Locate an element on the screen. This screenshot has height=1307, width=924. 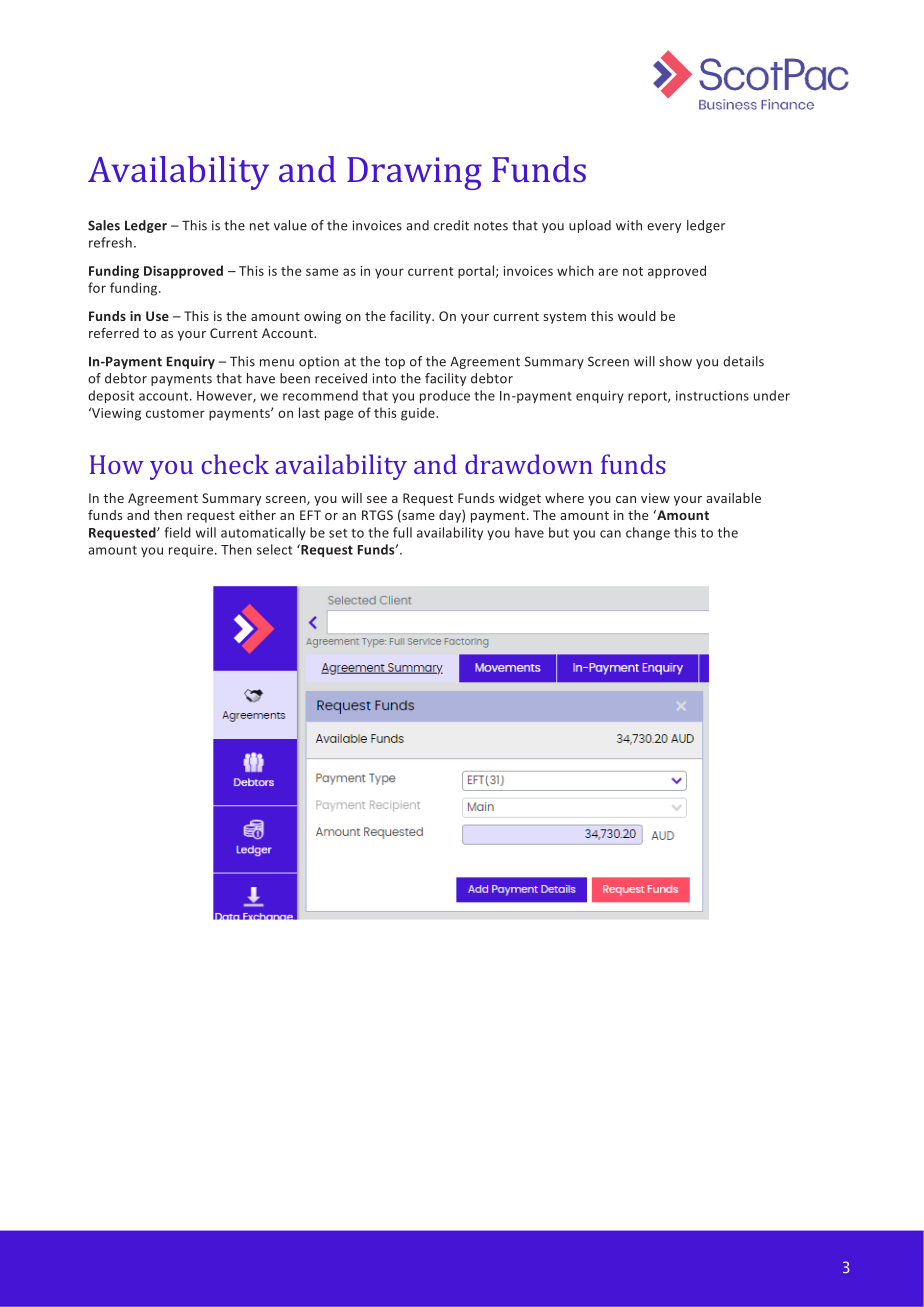
instructions is located at coordinates (712, 396).
